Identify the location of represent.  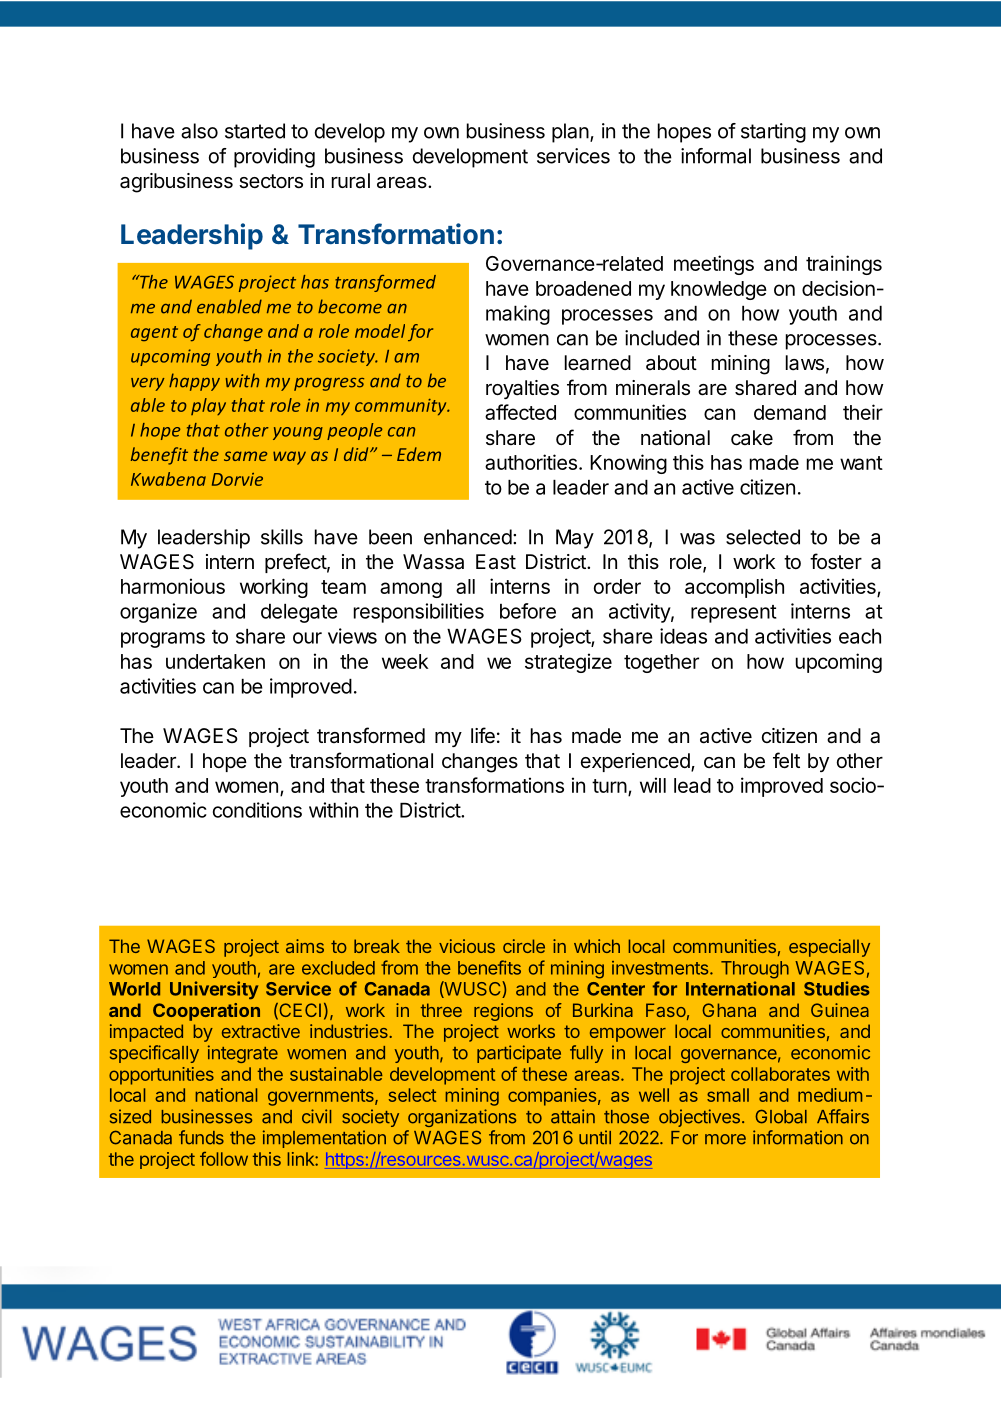
(734, 614).
